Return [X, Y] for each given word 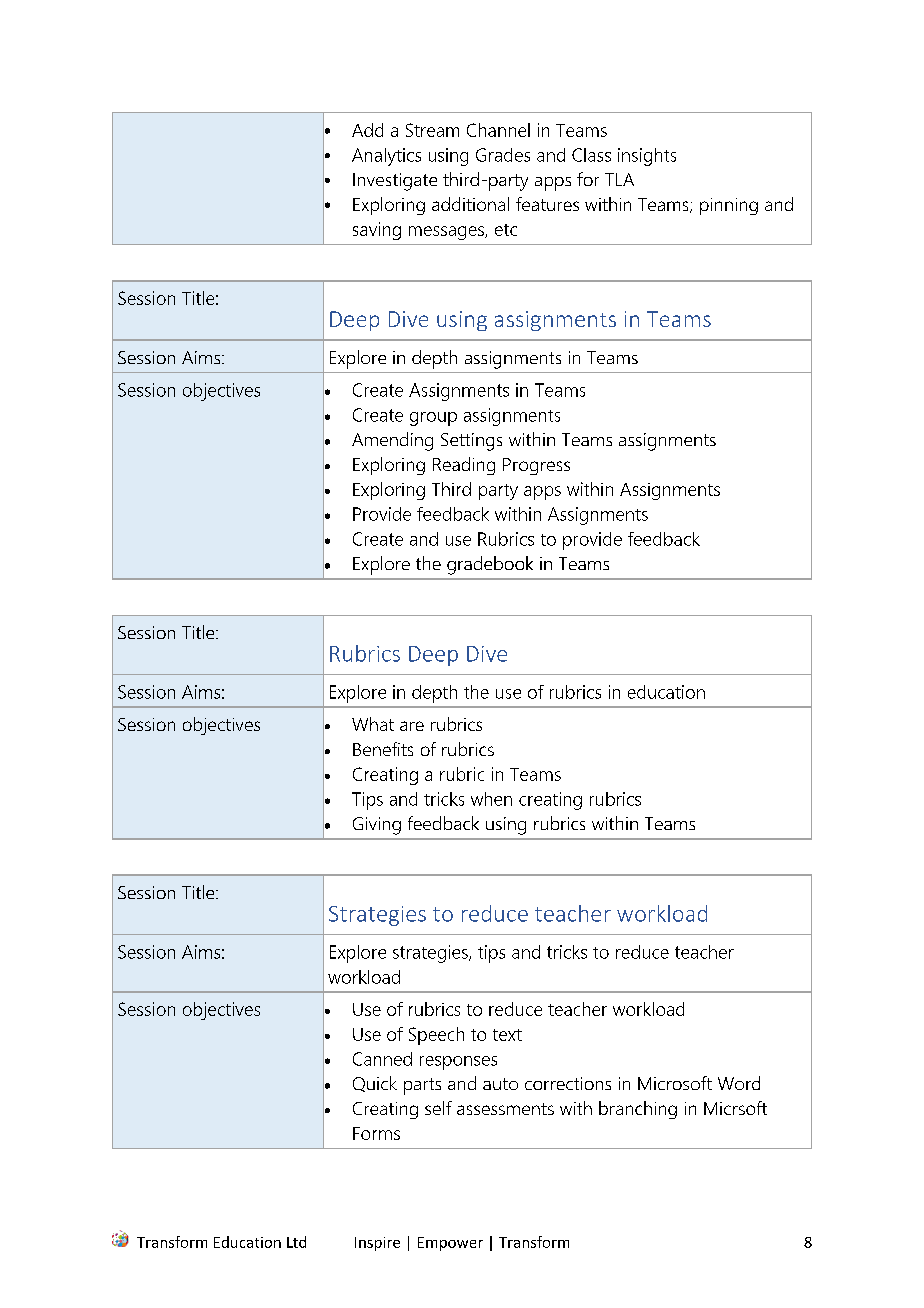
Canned [382, 1059]
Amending [392, 441]
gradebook [490, 565]
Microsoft [675, 1083]
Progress [536, 466]
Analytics [386, 157]
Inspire [377, 1244]
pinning [729, 206]
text [507, 1035]
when [491, 799]
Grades [503, 155]
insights [647, 157]
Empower [450, 1244]
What [373, 724]
